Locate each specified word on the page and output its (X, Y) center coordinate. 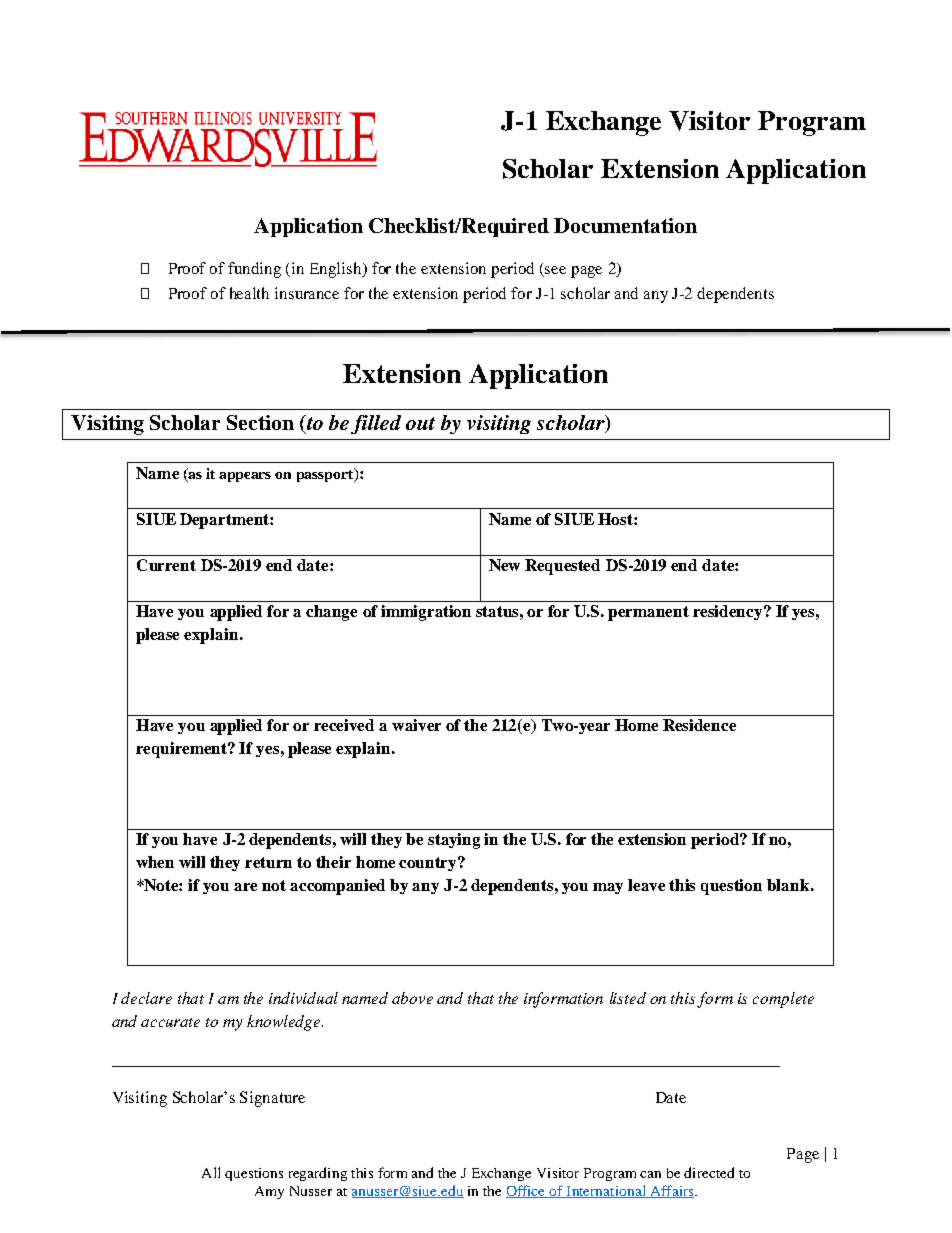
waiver (416, 725)
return (268, 862)
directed (709, 1172)
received (344, 725)
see (555, 270)
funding (254, 270)
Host (616, 519)
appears (245, 477)
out (420, 423)
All (211, 1172)
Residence (699, 725)
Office (527, 1191)
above (412, 998)
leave (646, 885)
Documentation (625, 225)
